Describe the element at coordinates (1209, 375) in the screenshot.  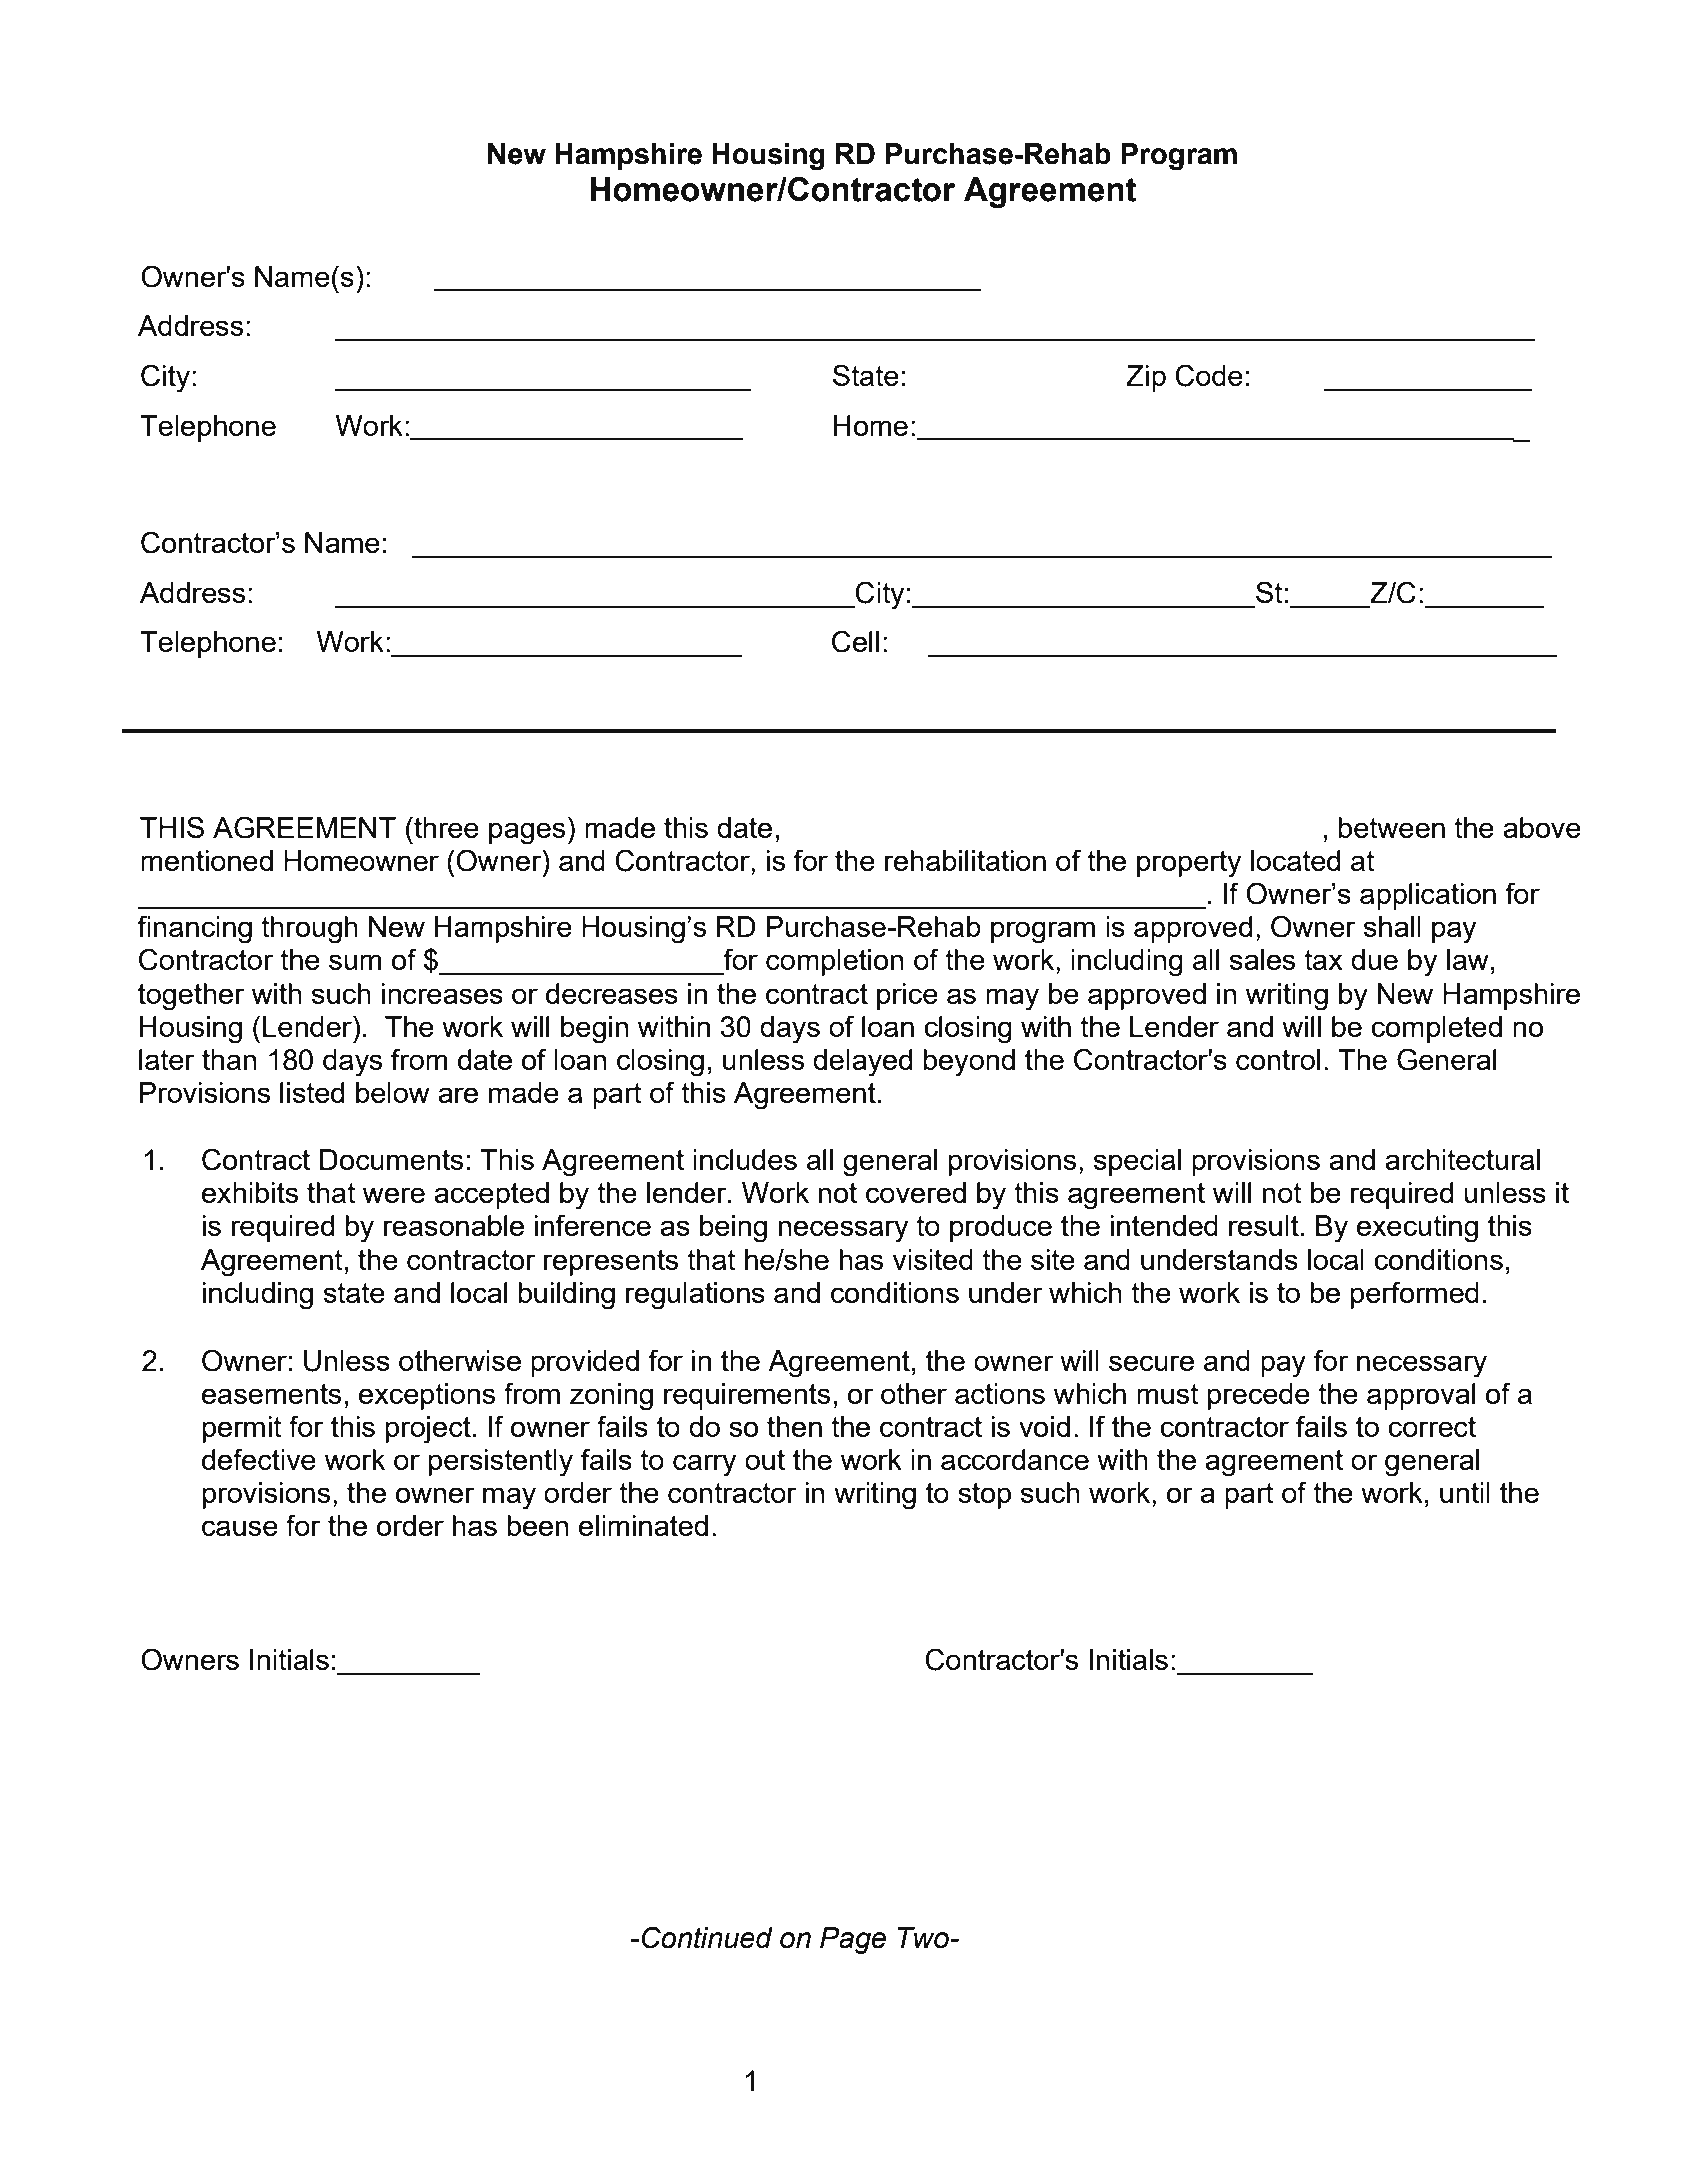
I see `Code` at that location.
